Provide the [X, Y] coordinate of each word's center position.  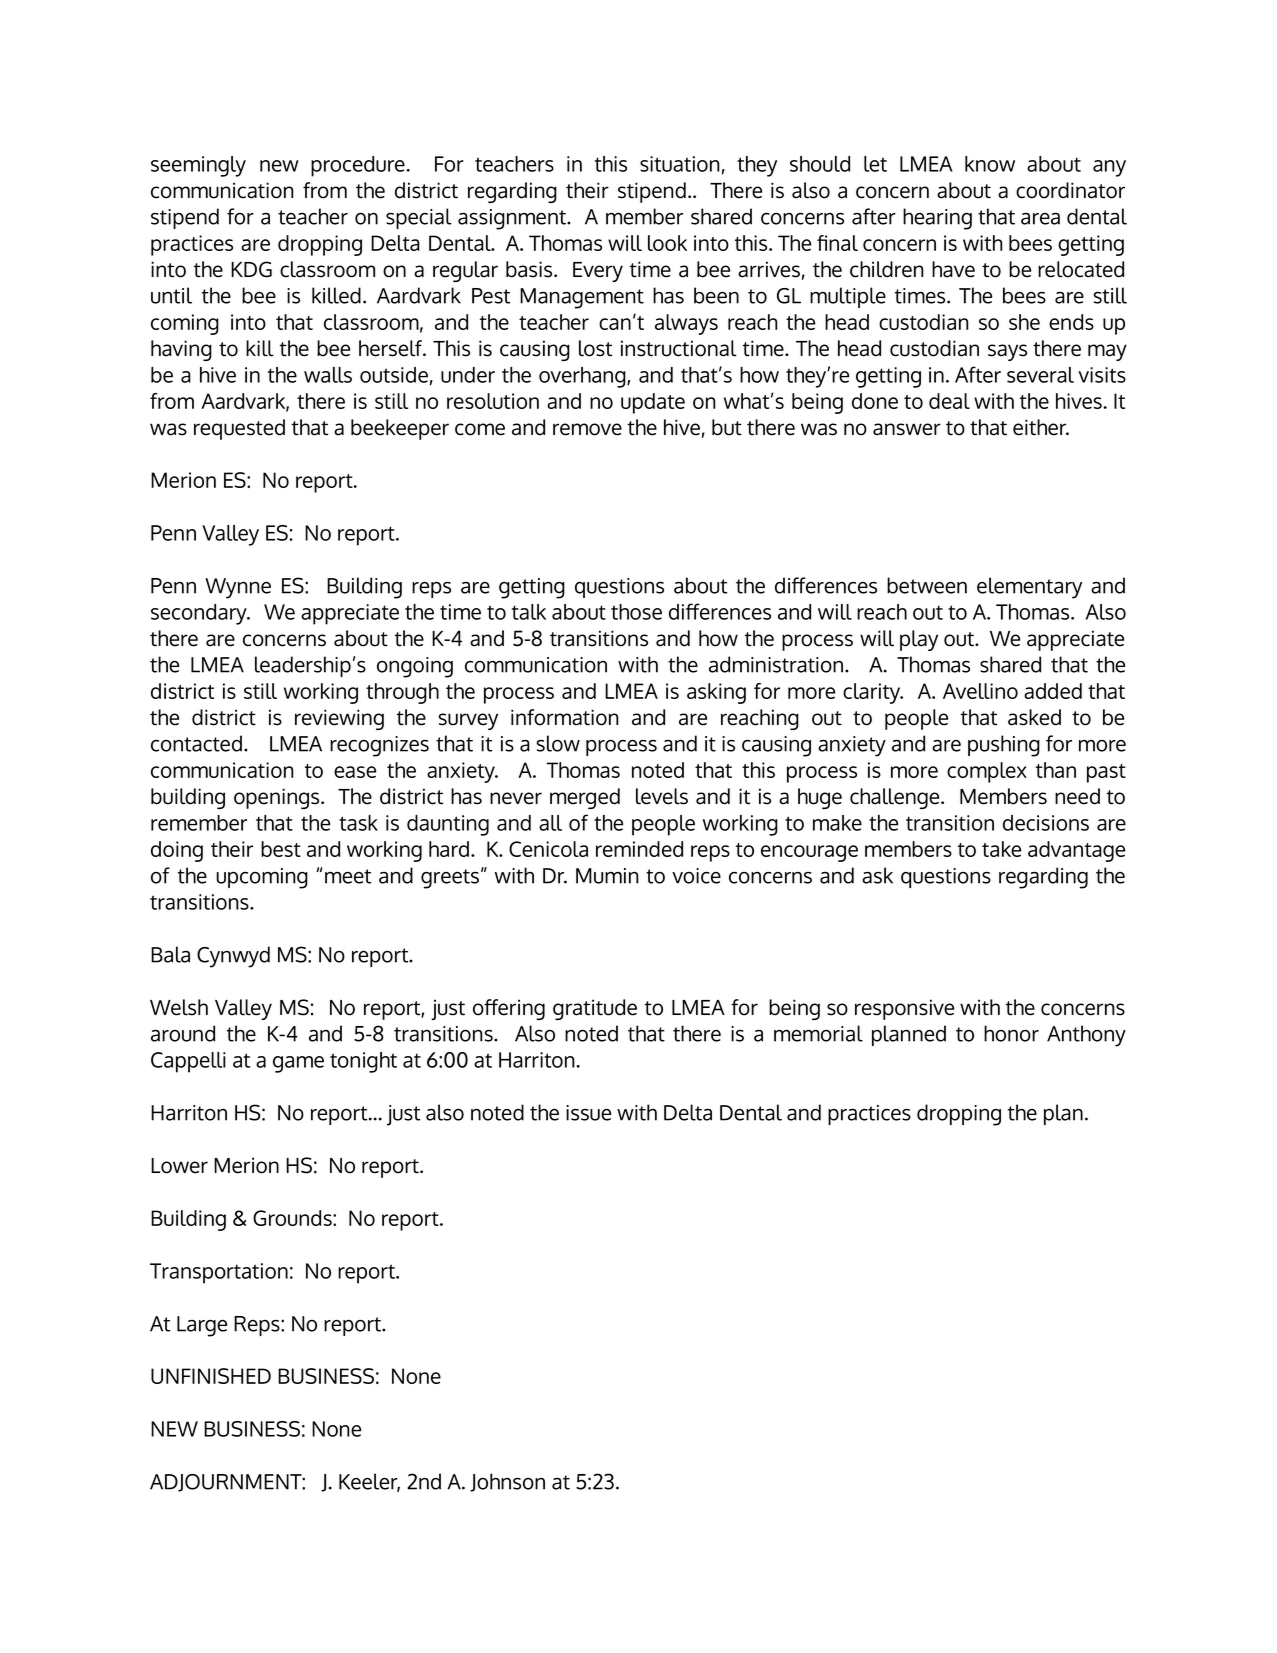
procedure [358, 166]
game [298, 1064]
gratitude [595, 1009]
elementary [1029, 588]
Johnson [507, 1482]
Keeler [369, 1482]
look [667, 243]
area [1040, 219]
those [636, 612]
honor [1011, 1033]
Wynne [238, 588]
